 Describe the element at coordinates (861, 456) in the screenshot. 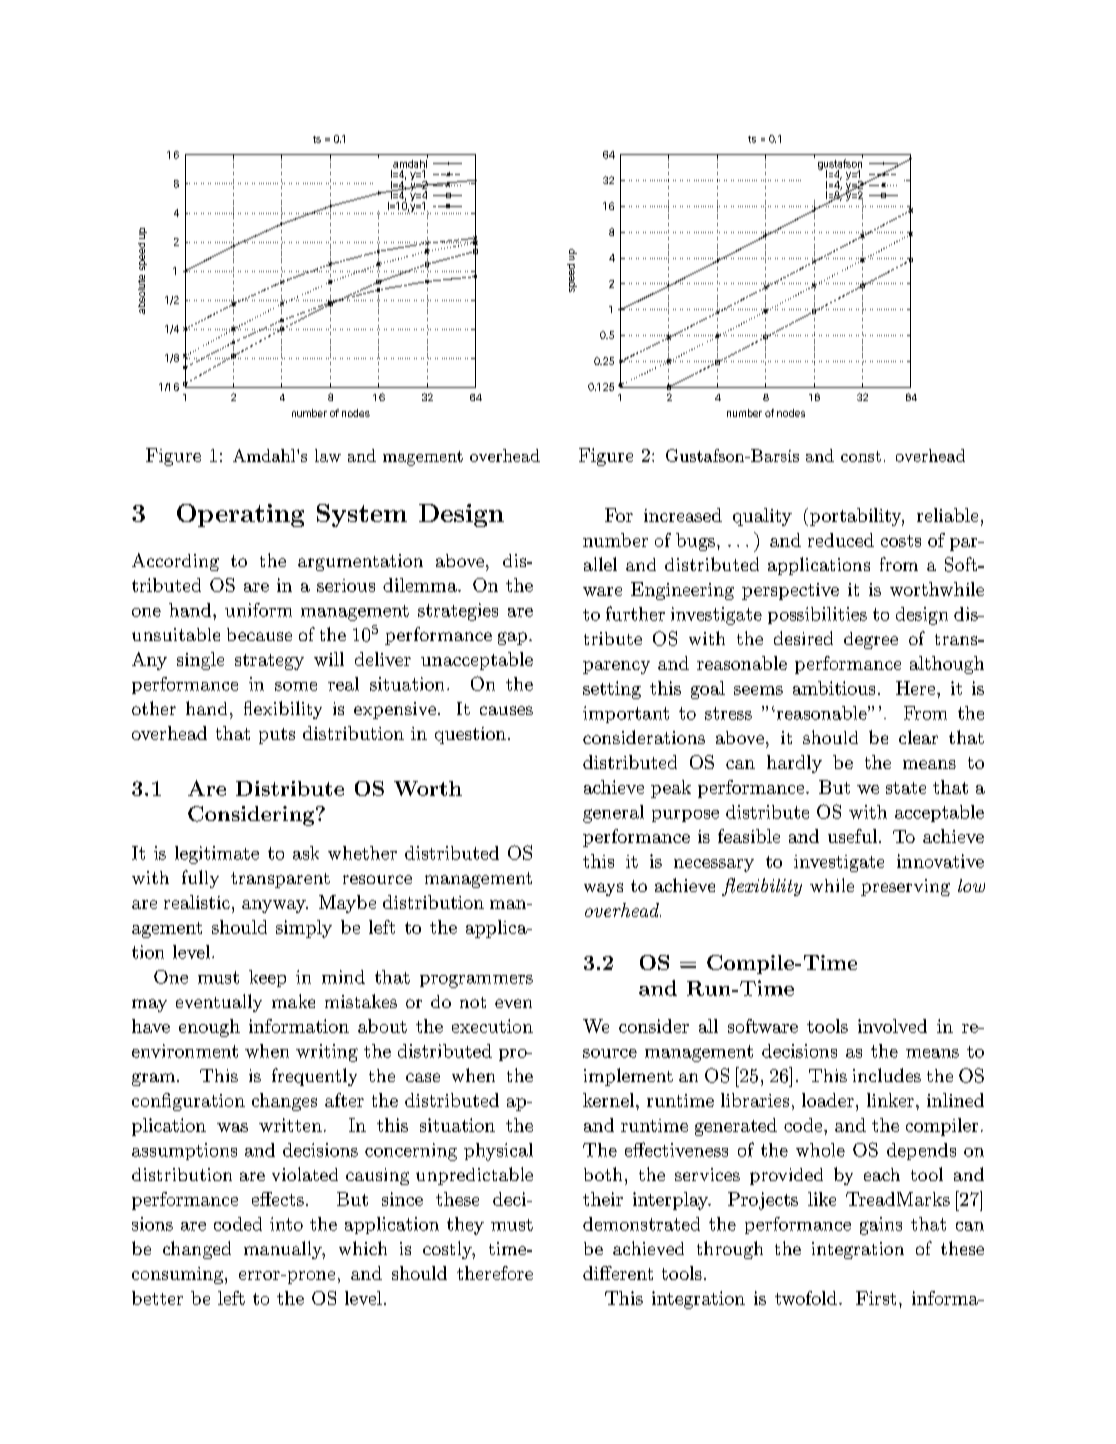

I see `const` at that location.
